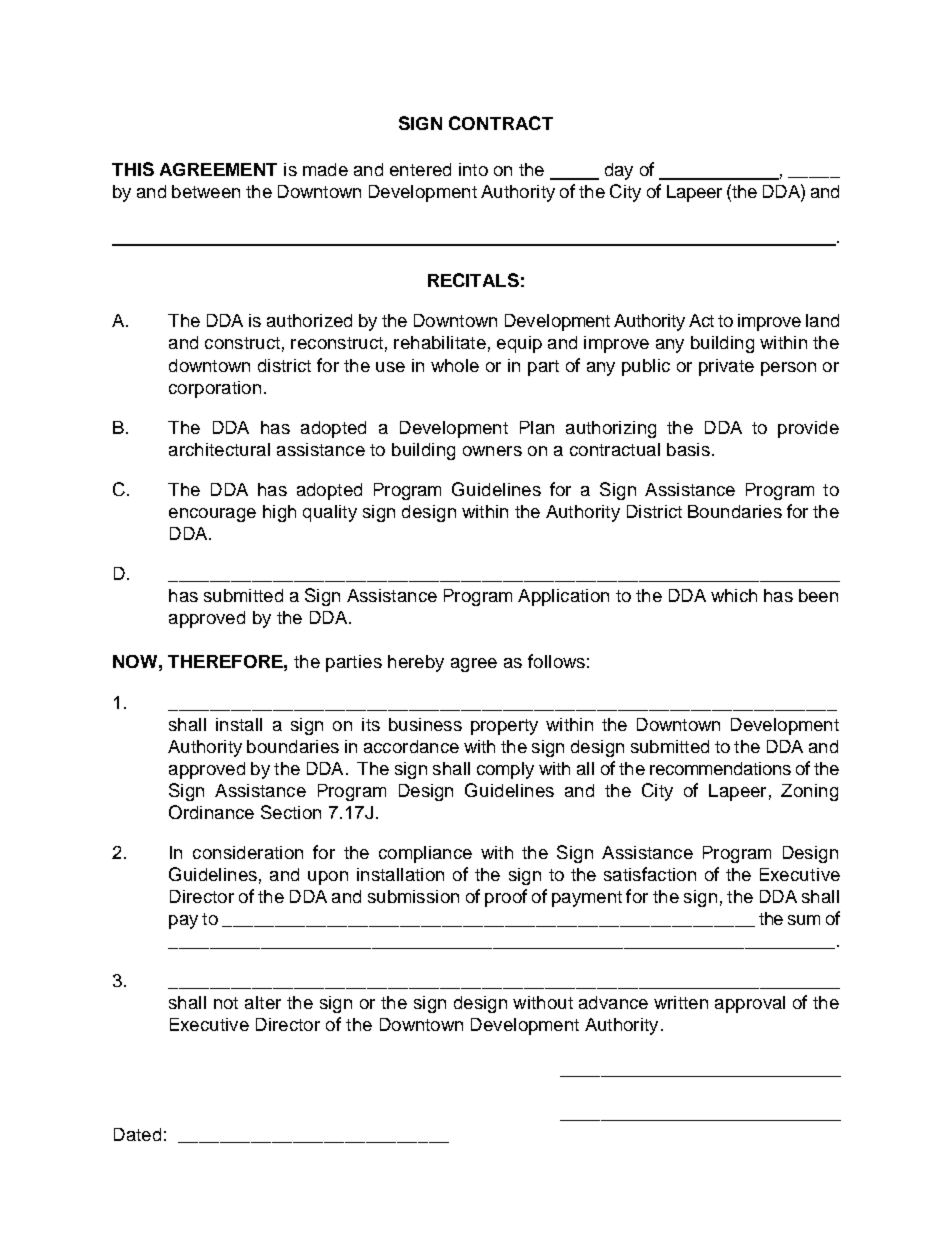 Image resolution: width=952 pixels, height=1233 pixels. Describe the element at coordinates (492, 451) in the screenshot. I see `owners` at that location.
